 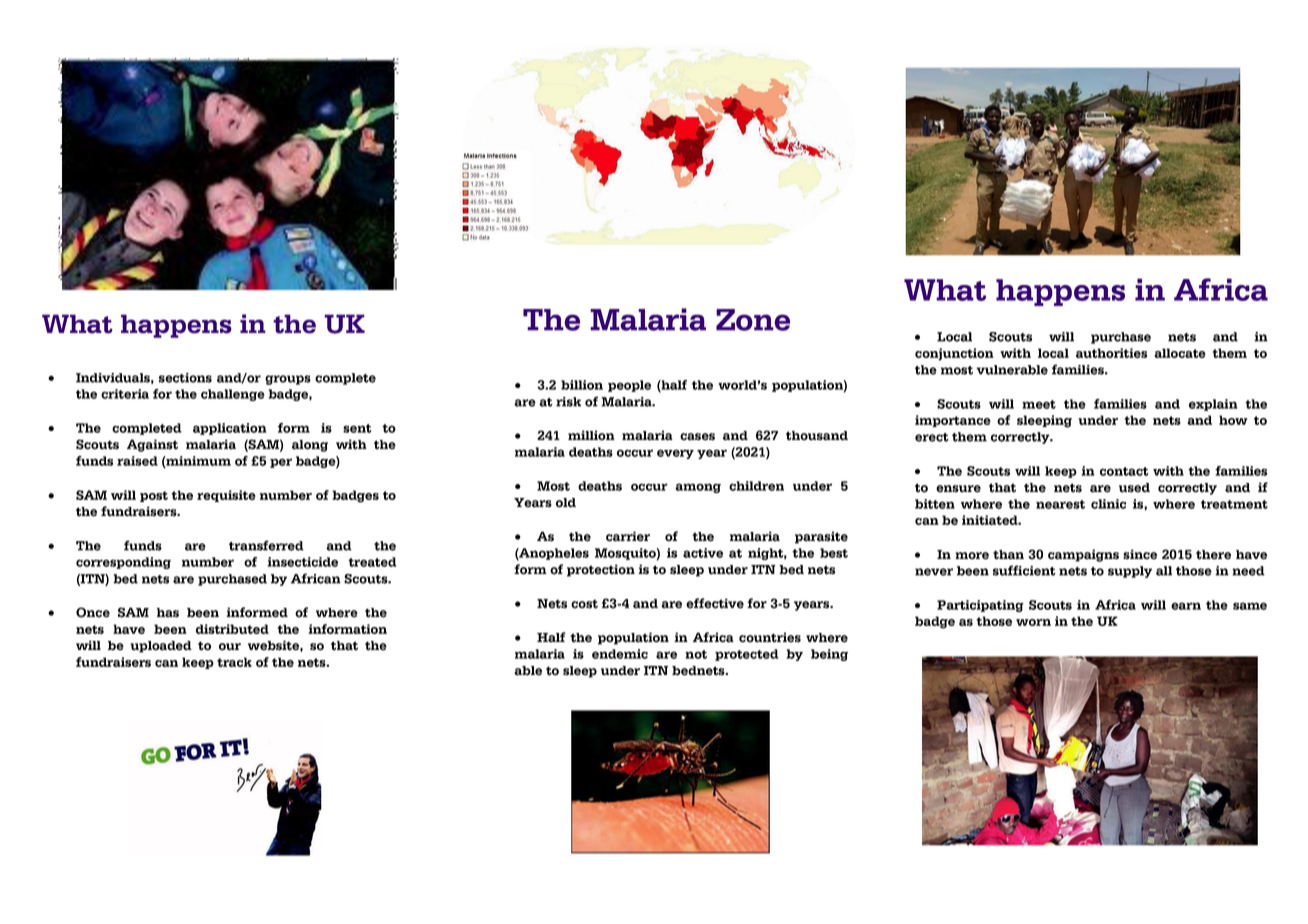 What do you see at coordinates (629, 386) in the image?
I see `people` at bounding box center [629, 386].
